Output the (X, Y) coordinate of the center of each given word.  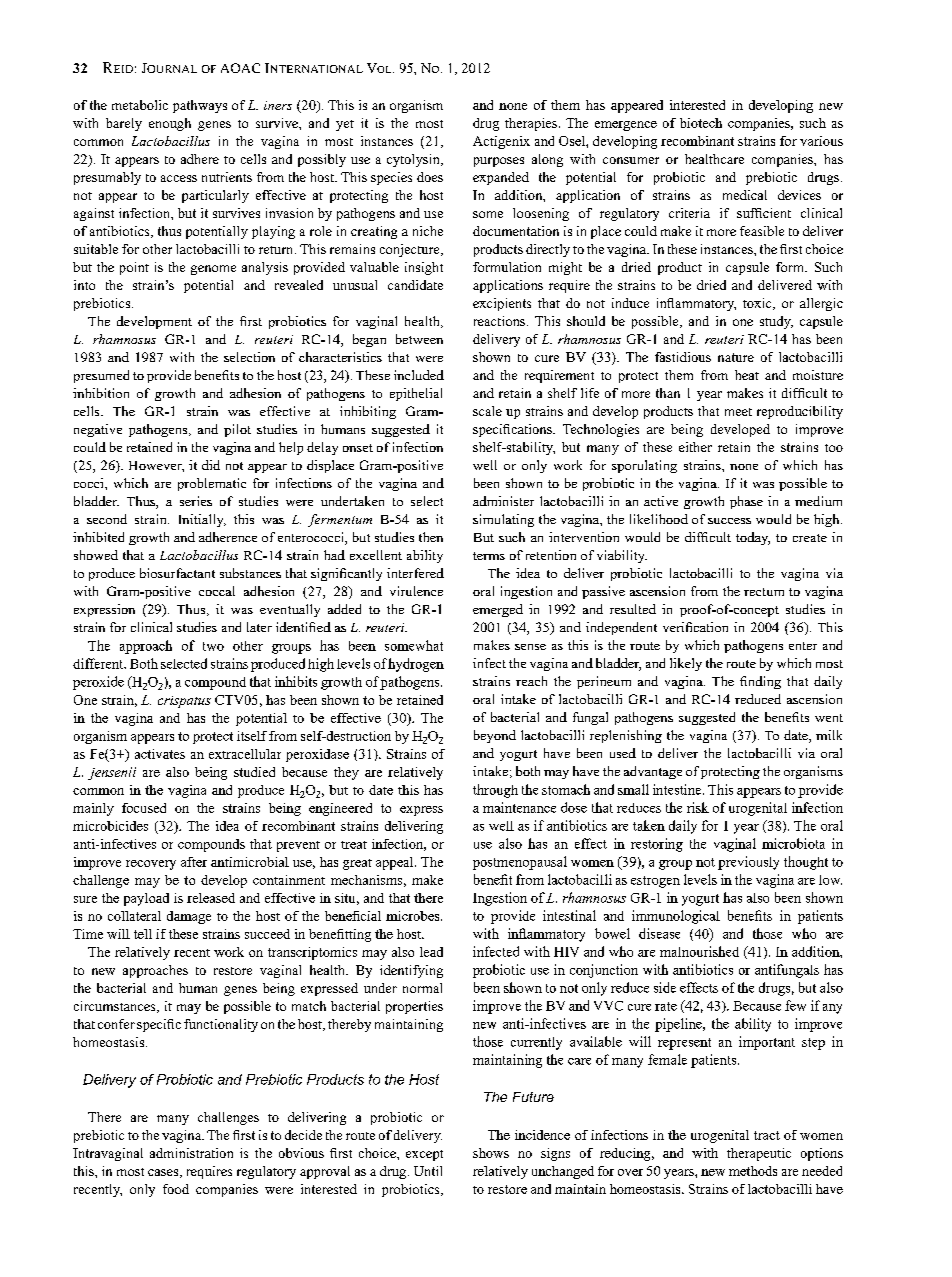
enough (170, 124)
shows (491, 1153)
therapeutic (759, 1154)
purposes (499, 162)
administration (191, 1153)
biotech (701, 123)
